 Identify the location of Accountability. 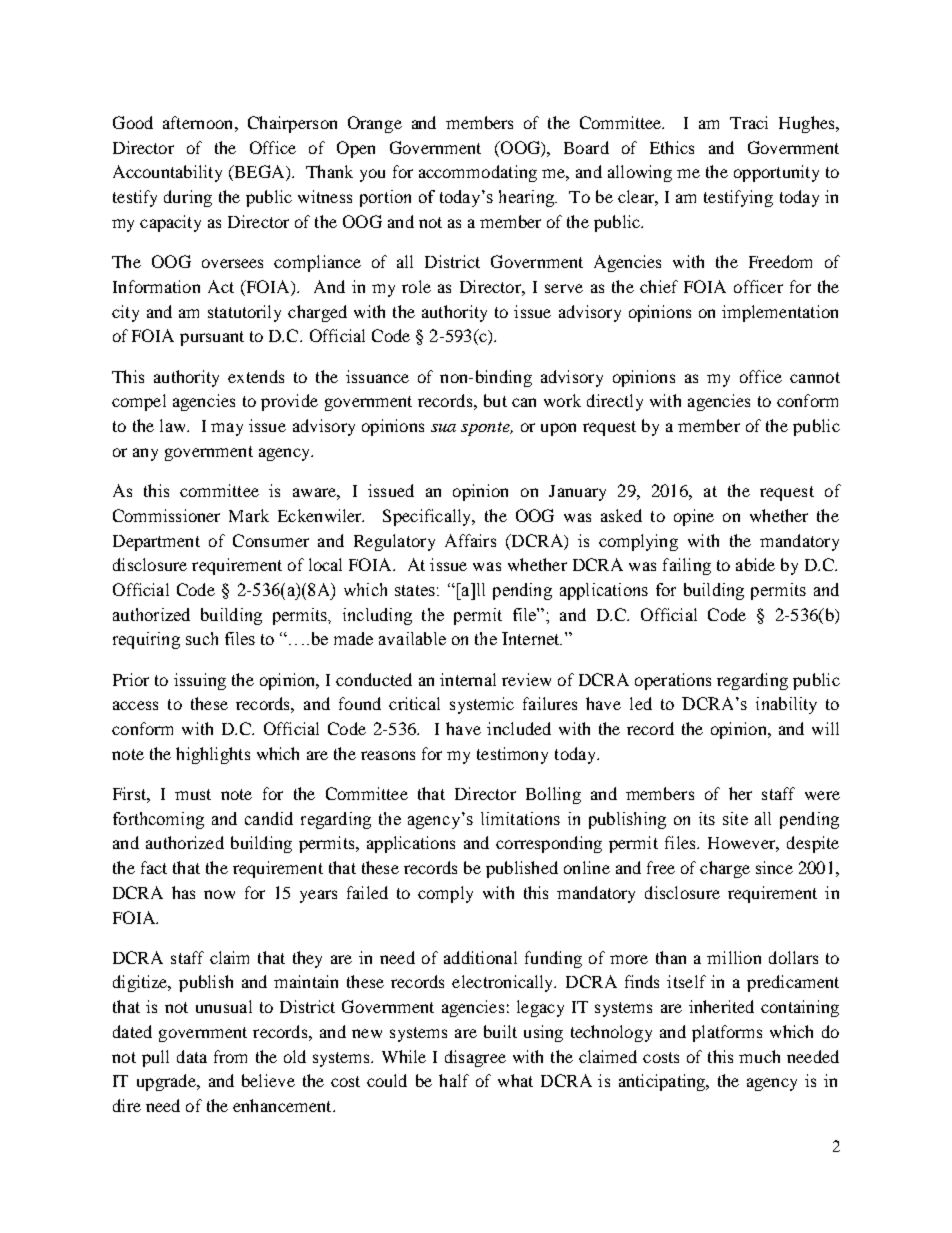
(167, 173).
